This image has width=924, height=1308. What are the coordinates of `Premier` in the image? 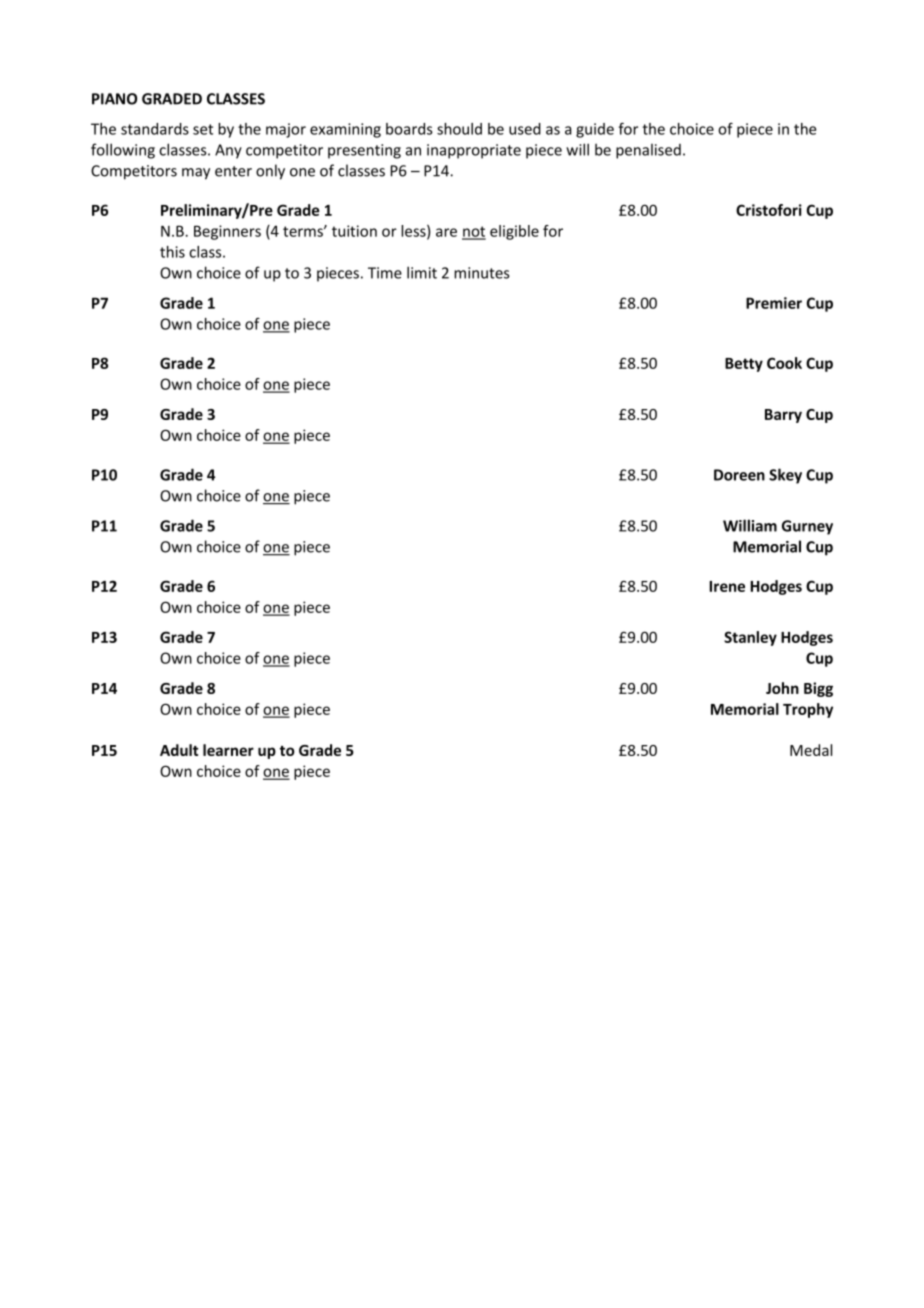 It's located at (774, 303).
